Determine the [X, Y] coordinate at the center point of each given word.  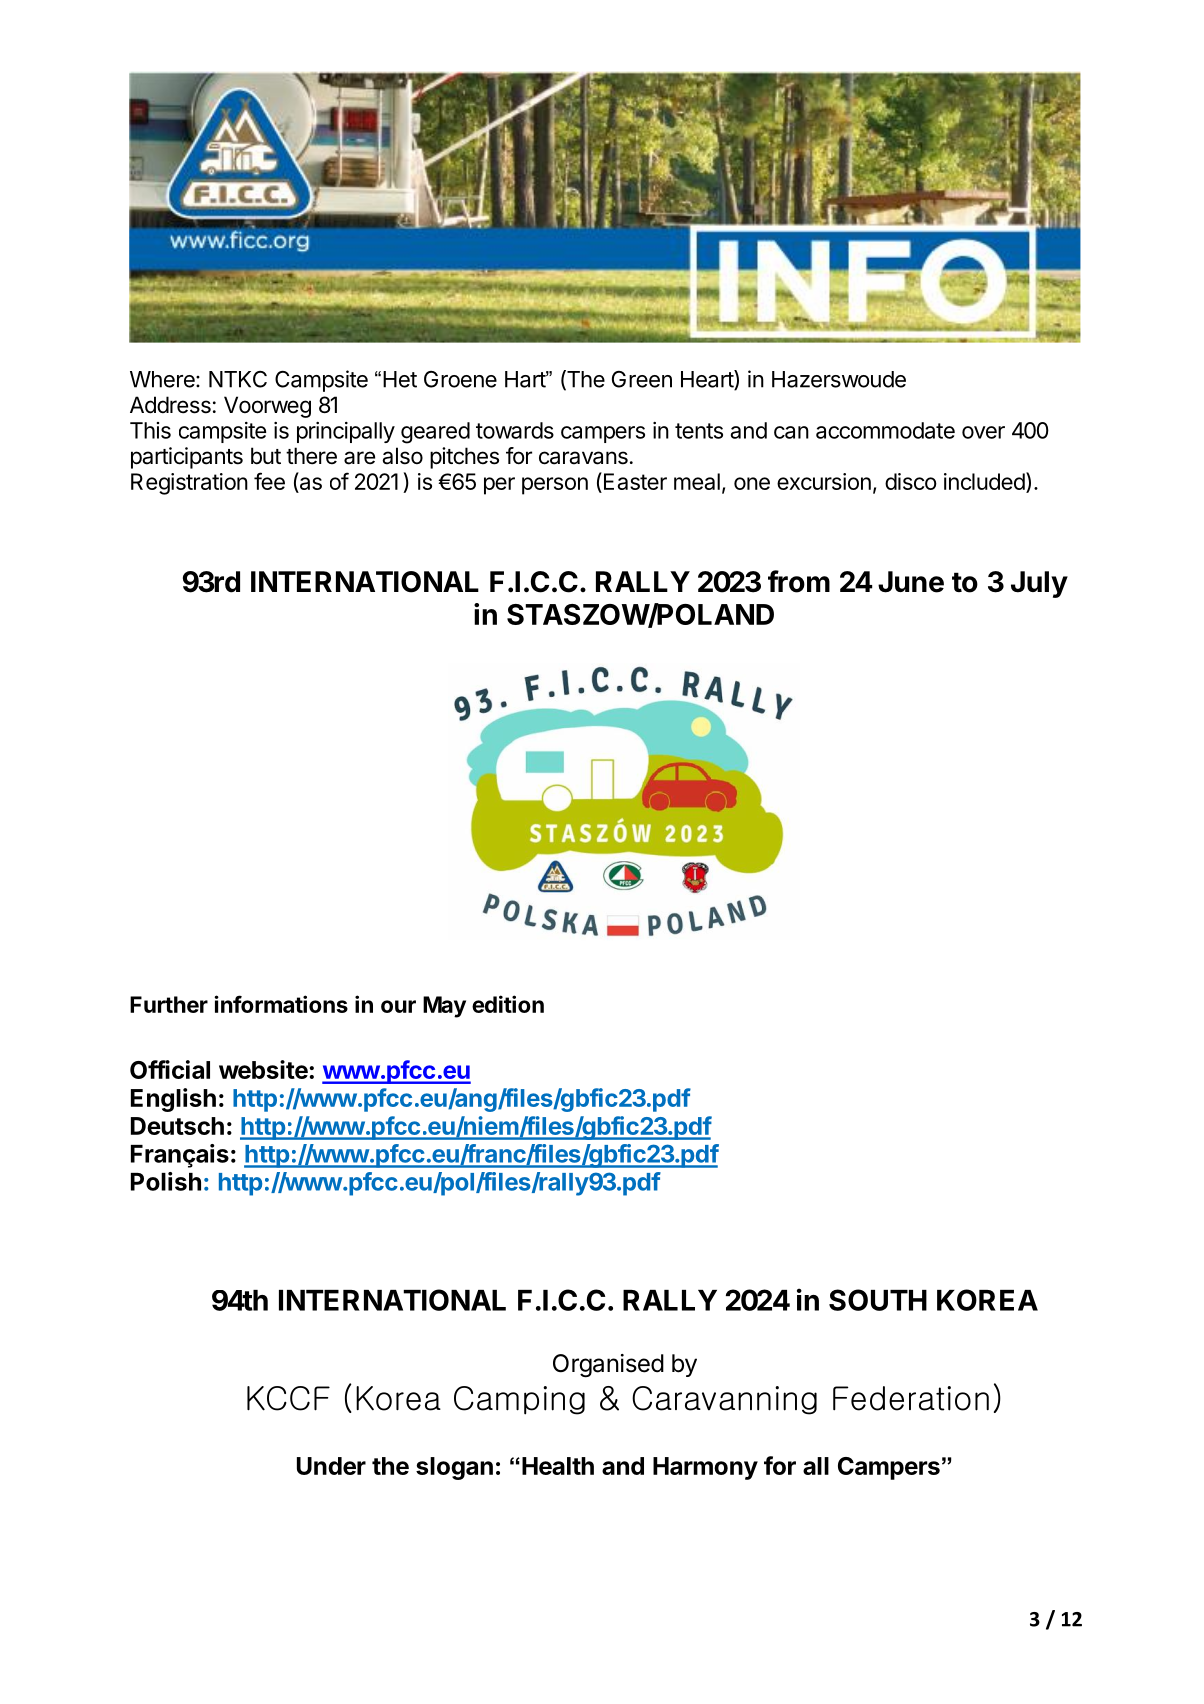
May [444, 1007]
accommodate [885, 430]
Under [331, 1466]
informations [281, 1004]
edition [508, 1004]
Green [642, 379]
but [266, 456]
